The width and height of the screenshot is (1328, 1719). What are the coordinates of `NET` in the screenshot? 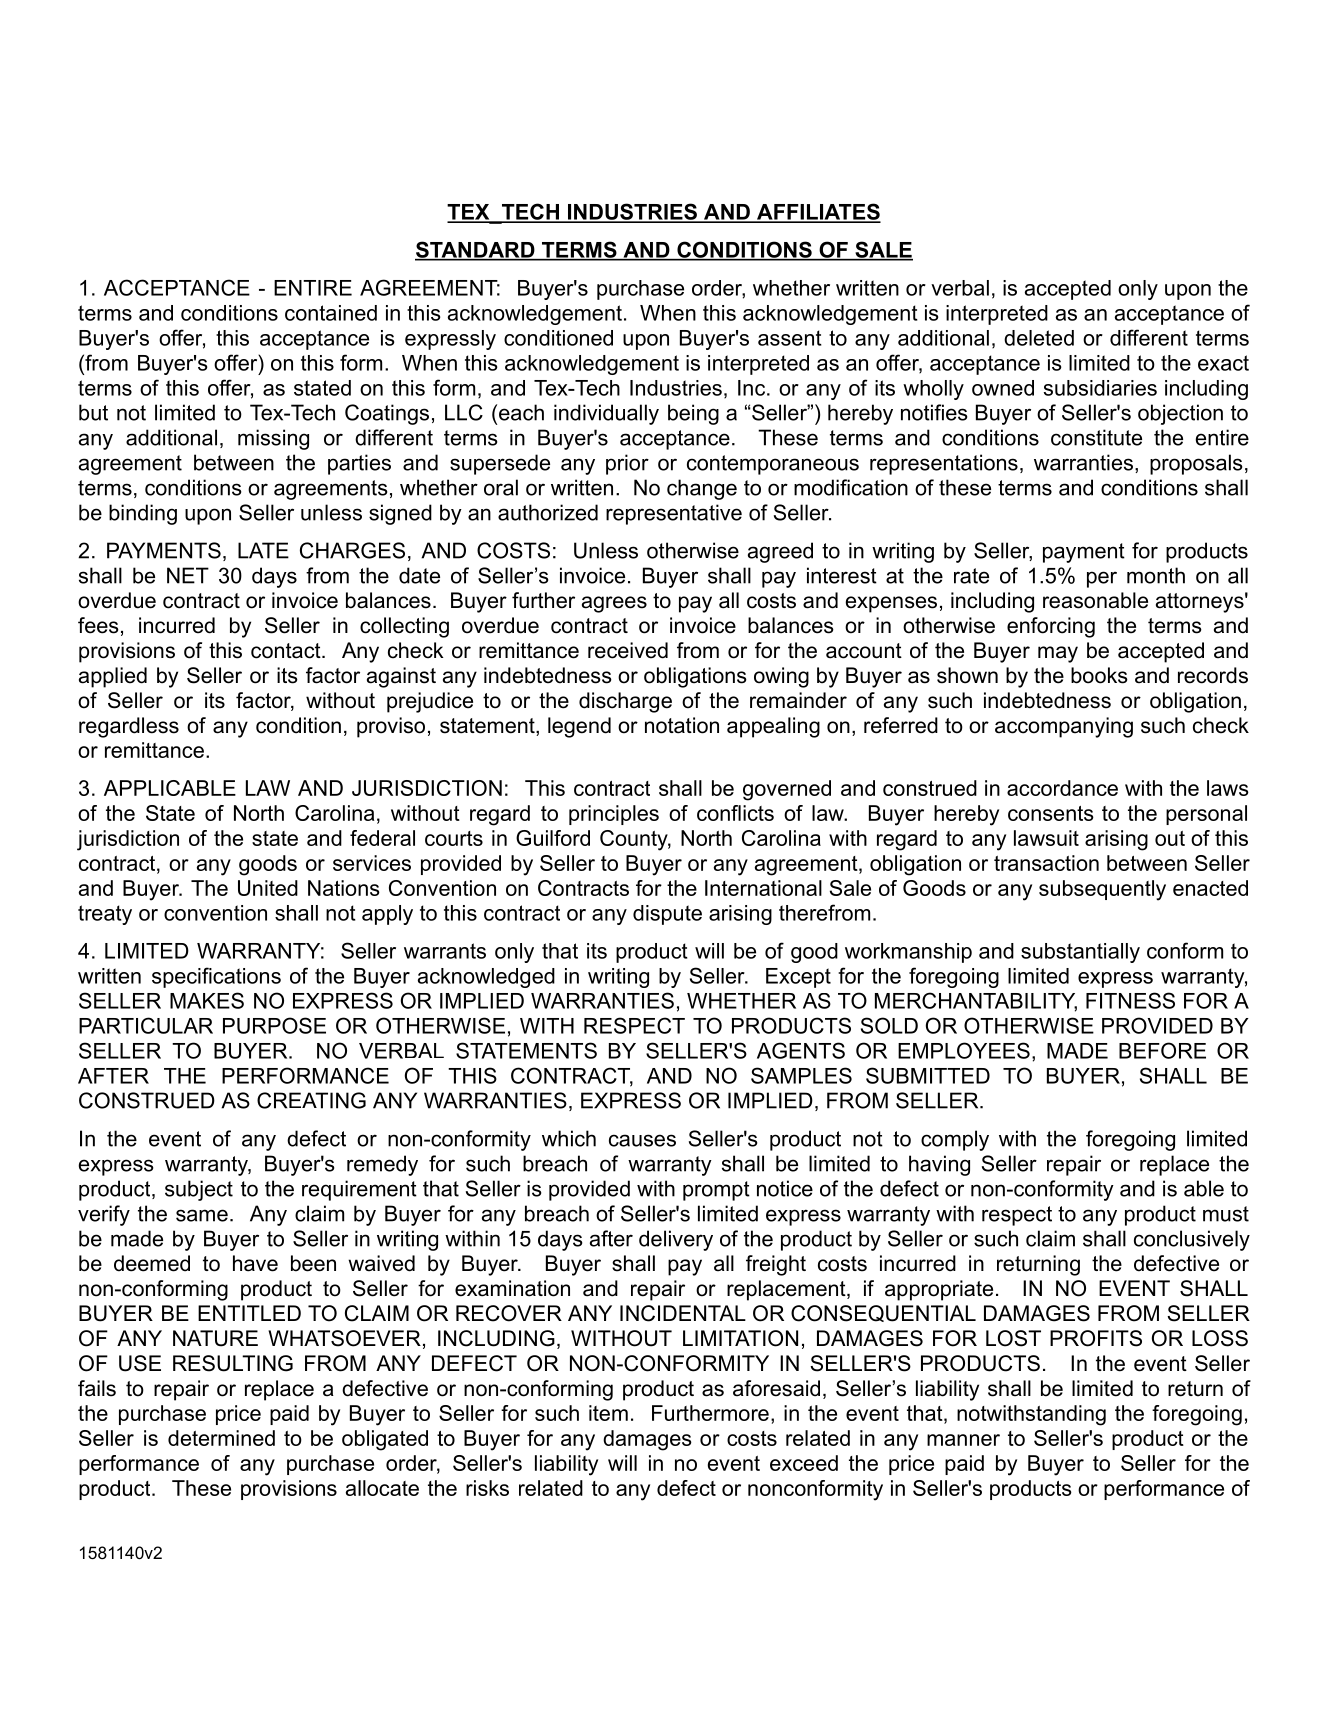 It's located at (188, 575).
